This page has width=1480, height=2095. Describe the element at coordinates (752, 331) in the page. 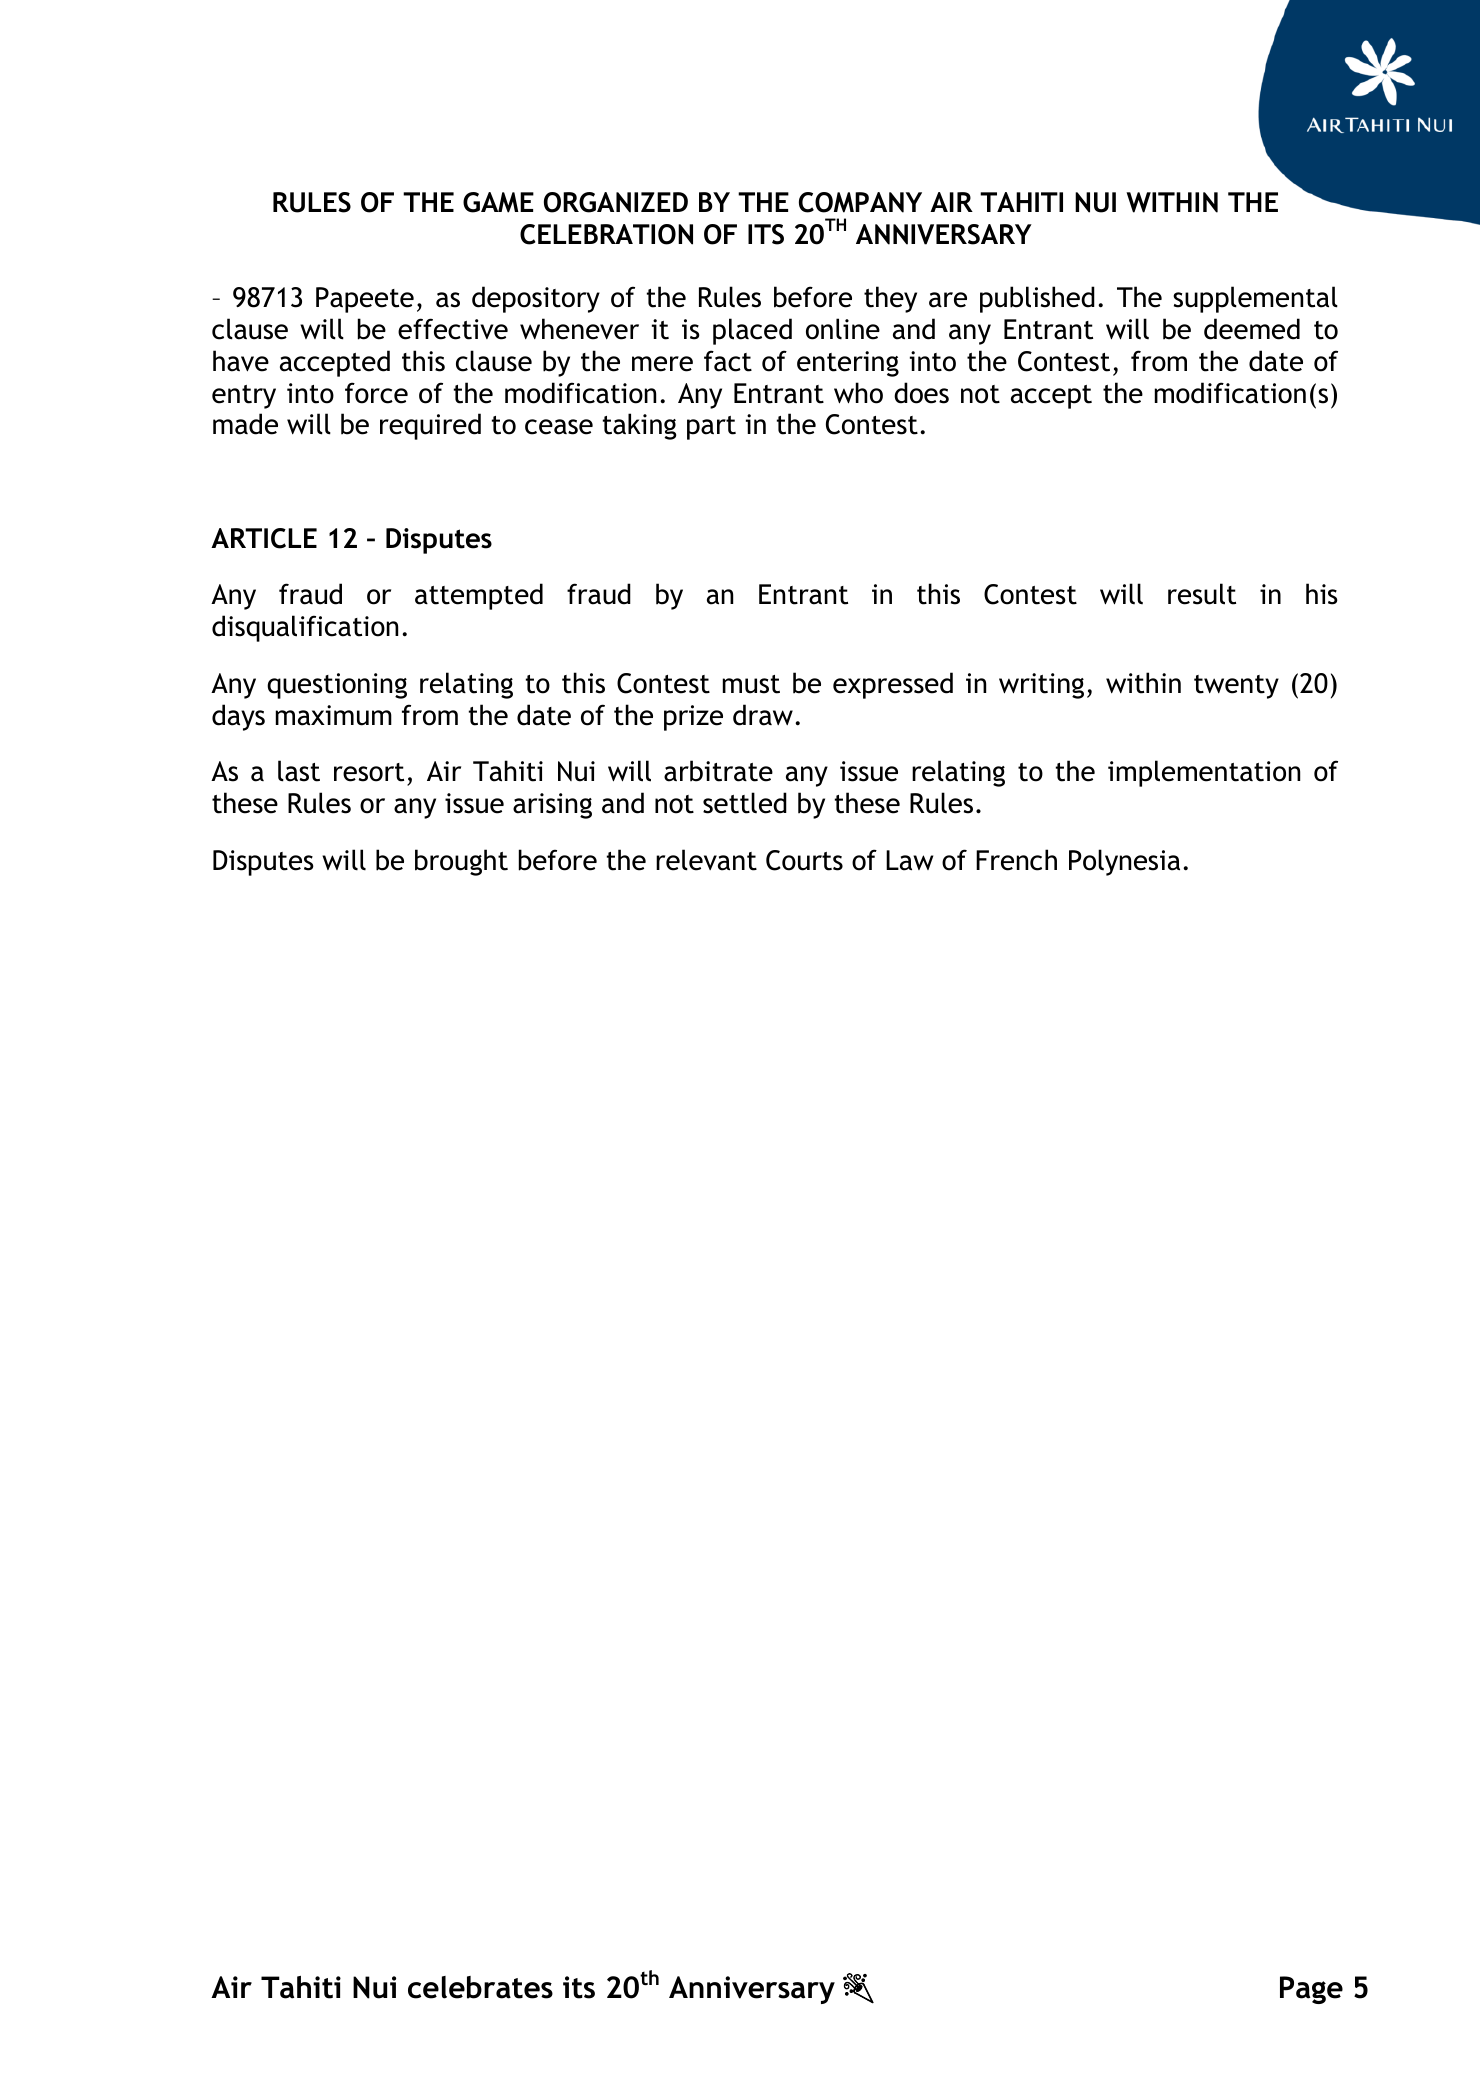

I see `placed` at that location.
